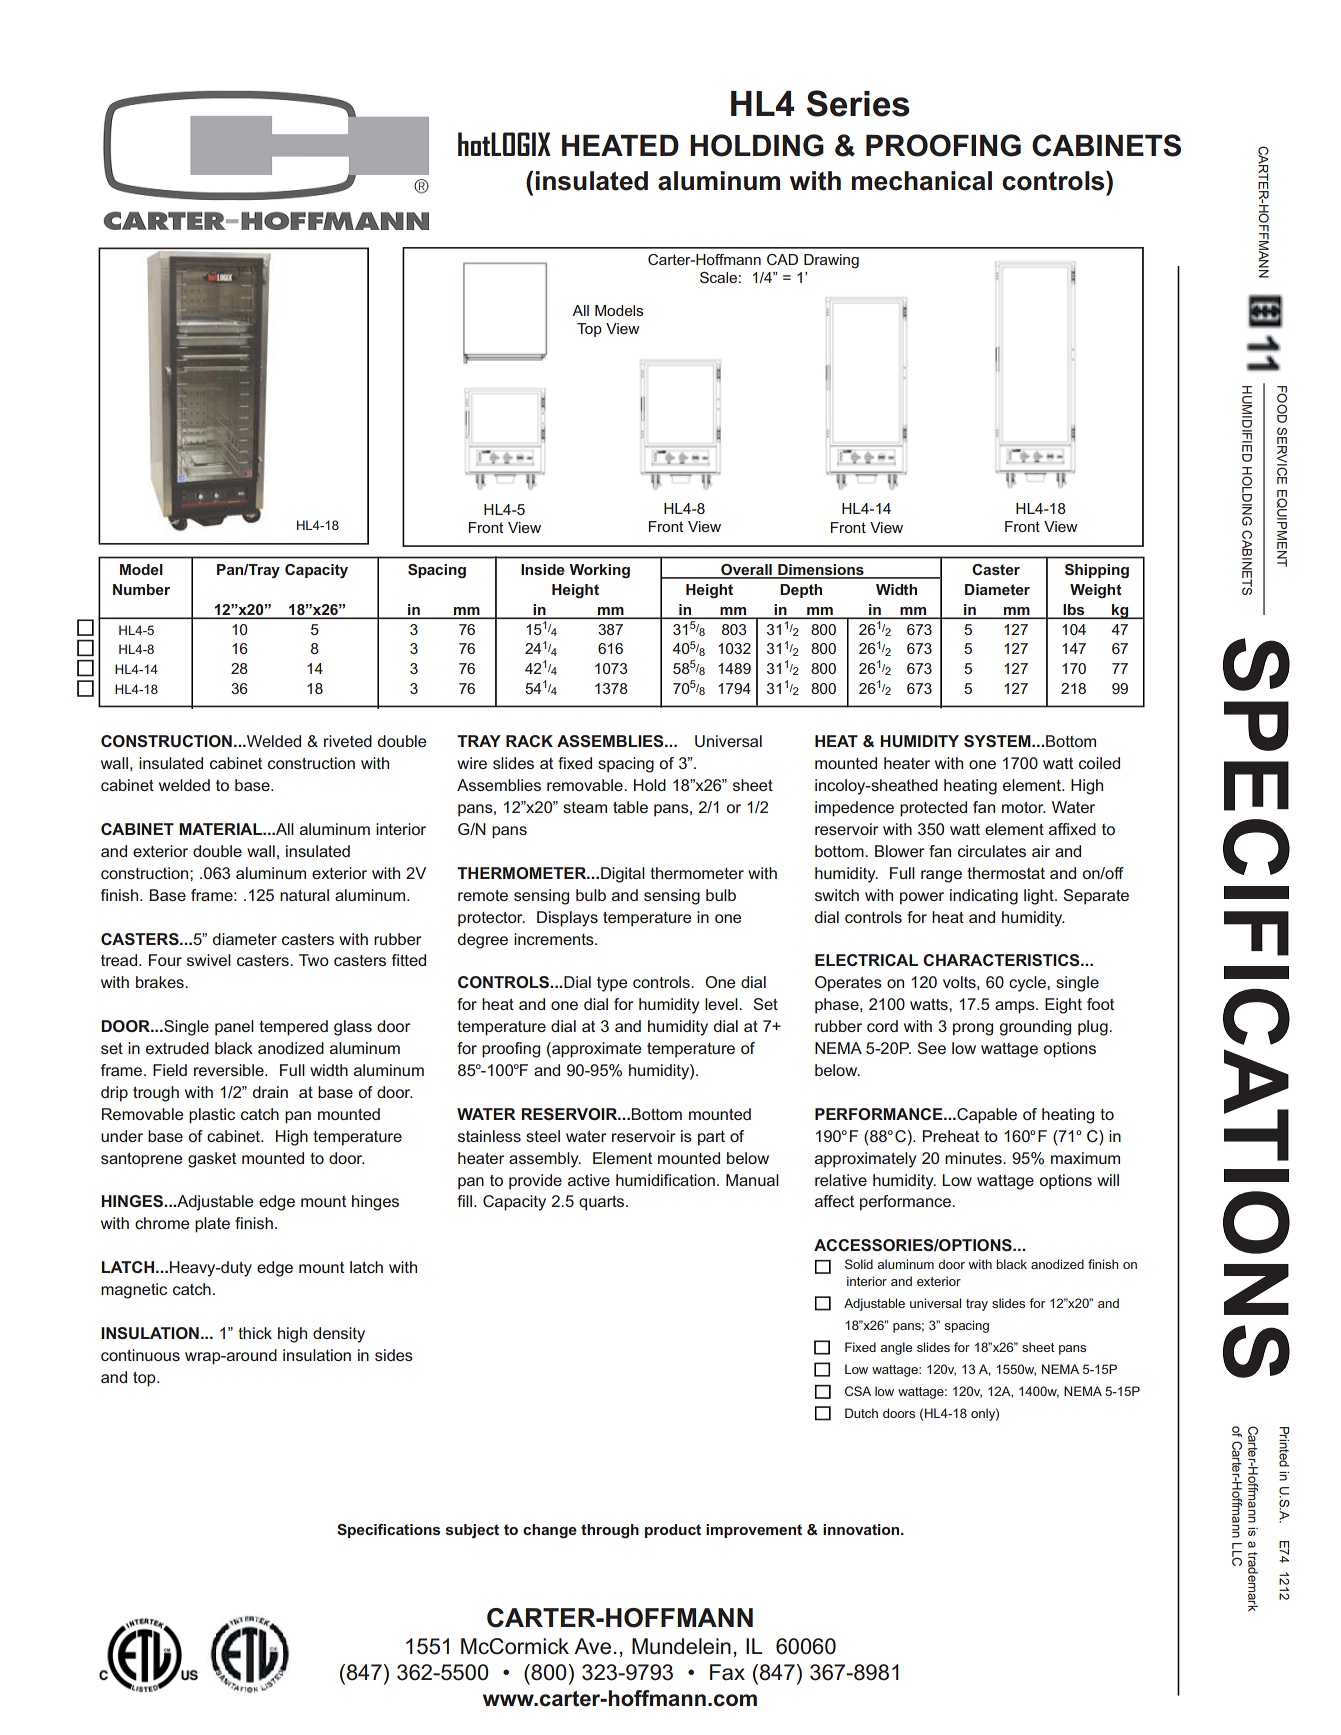  What do you see at coordinates (212, 1116) in the screenshot?
I see `plastic` at bounding box center [212, 1116].
